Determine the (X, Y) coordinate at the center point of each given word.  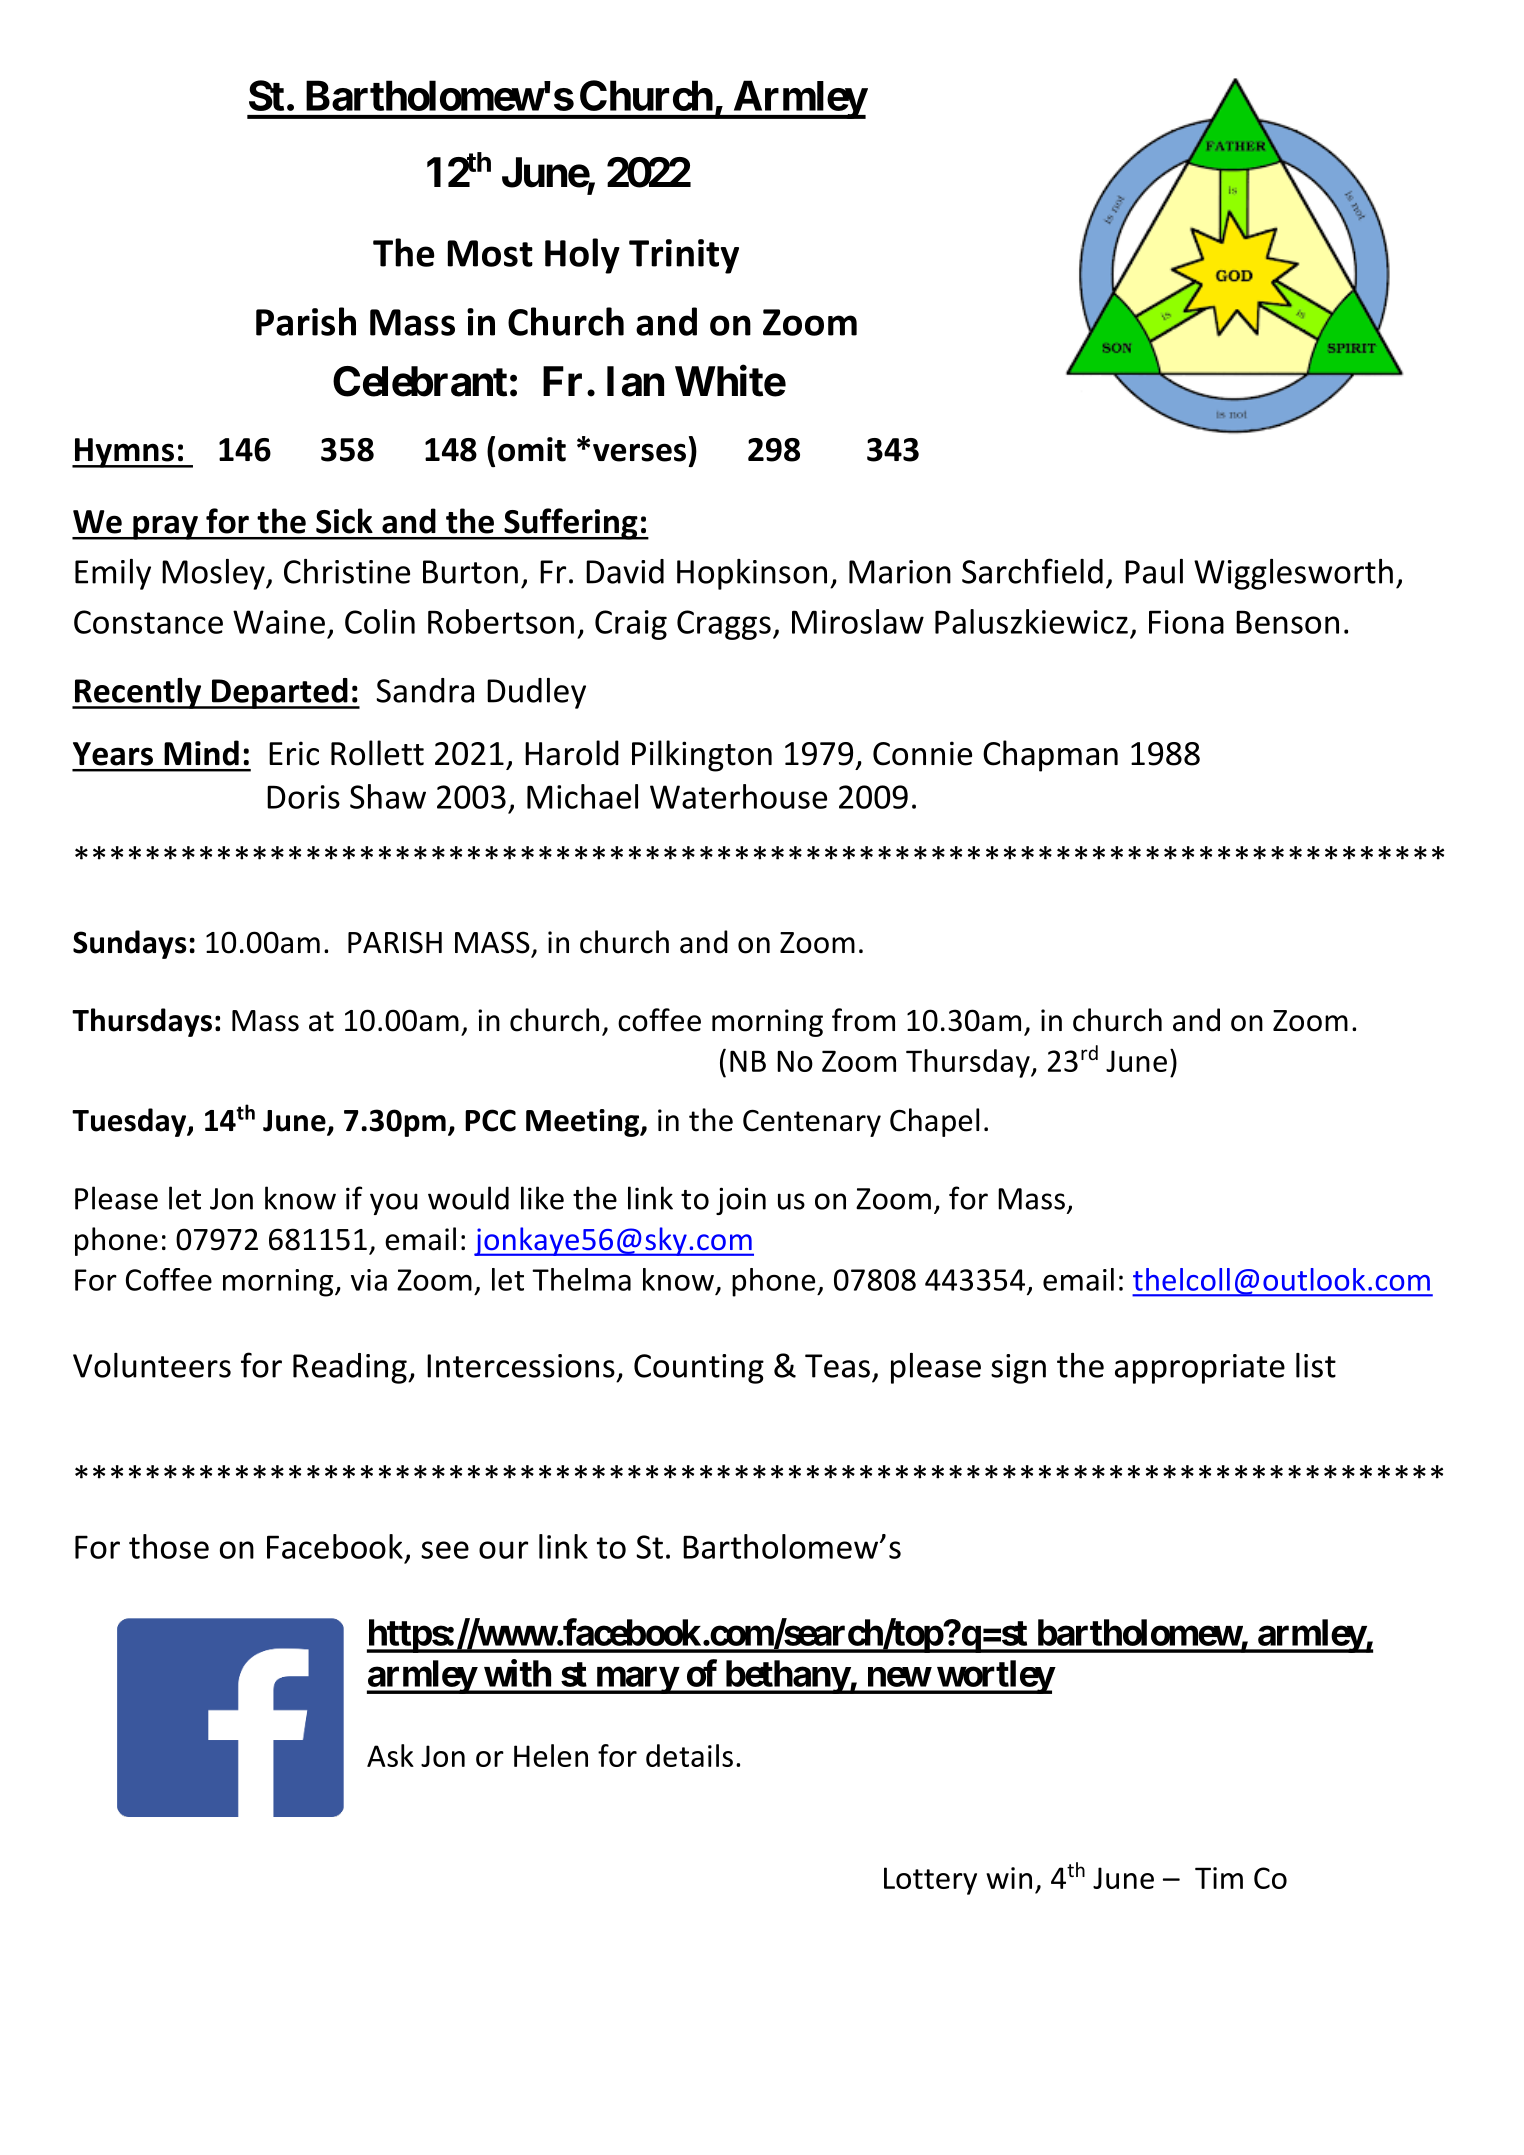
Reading (351, 1368)
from (863, 1020)
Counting (699, 1369)
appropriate (1200, 1369)
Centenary (812, 1123)
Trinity (684, 256)
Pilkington (702, 756)
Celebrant (420, 381)
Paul (1154, 571)
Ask (390, 1755)
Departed (280, 693)
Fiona (1186, 622)
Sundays (130, 944)
